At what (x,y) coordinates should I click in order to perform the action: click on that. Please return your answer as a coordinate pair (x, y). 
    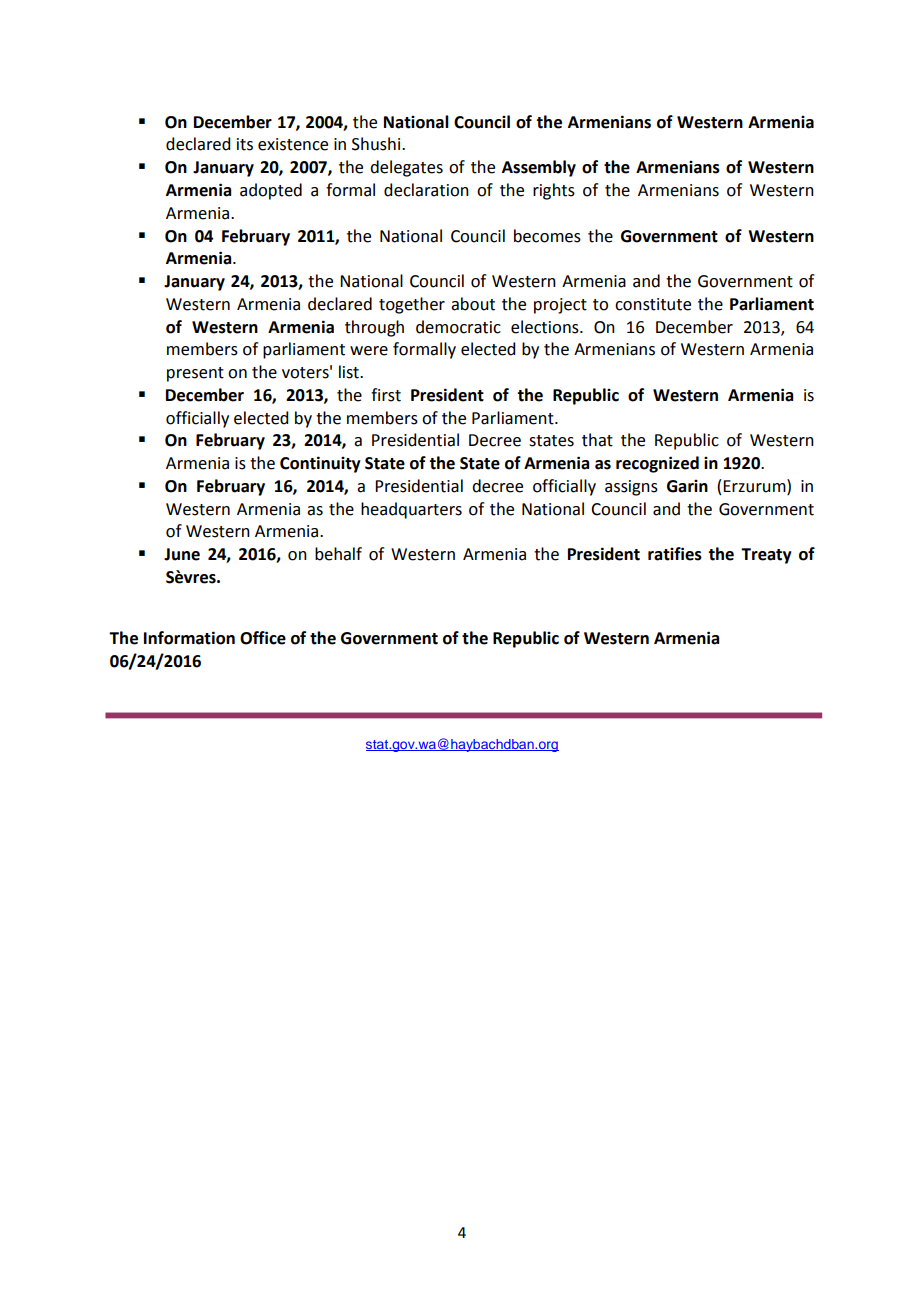
    Looking at the image, I should click on (597, 440).
